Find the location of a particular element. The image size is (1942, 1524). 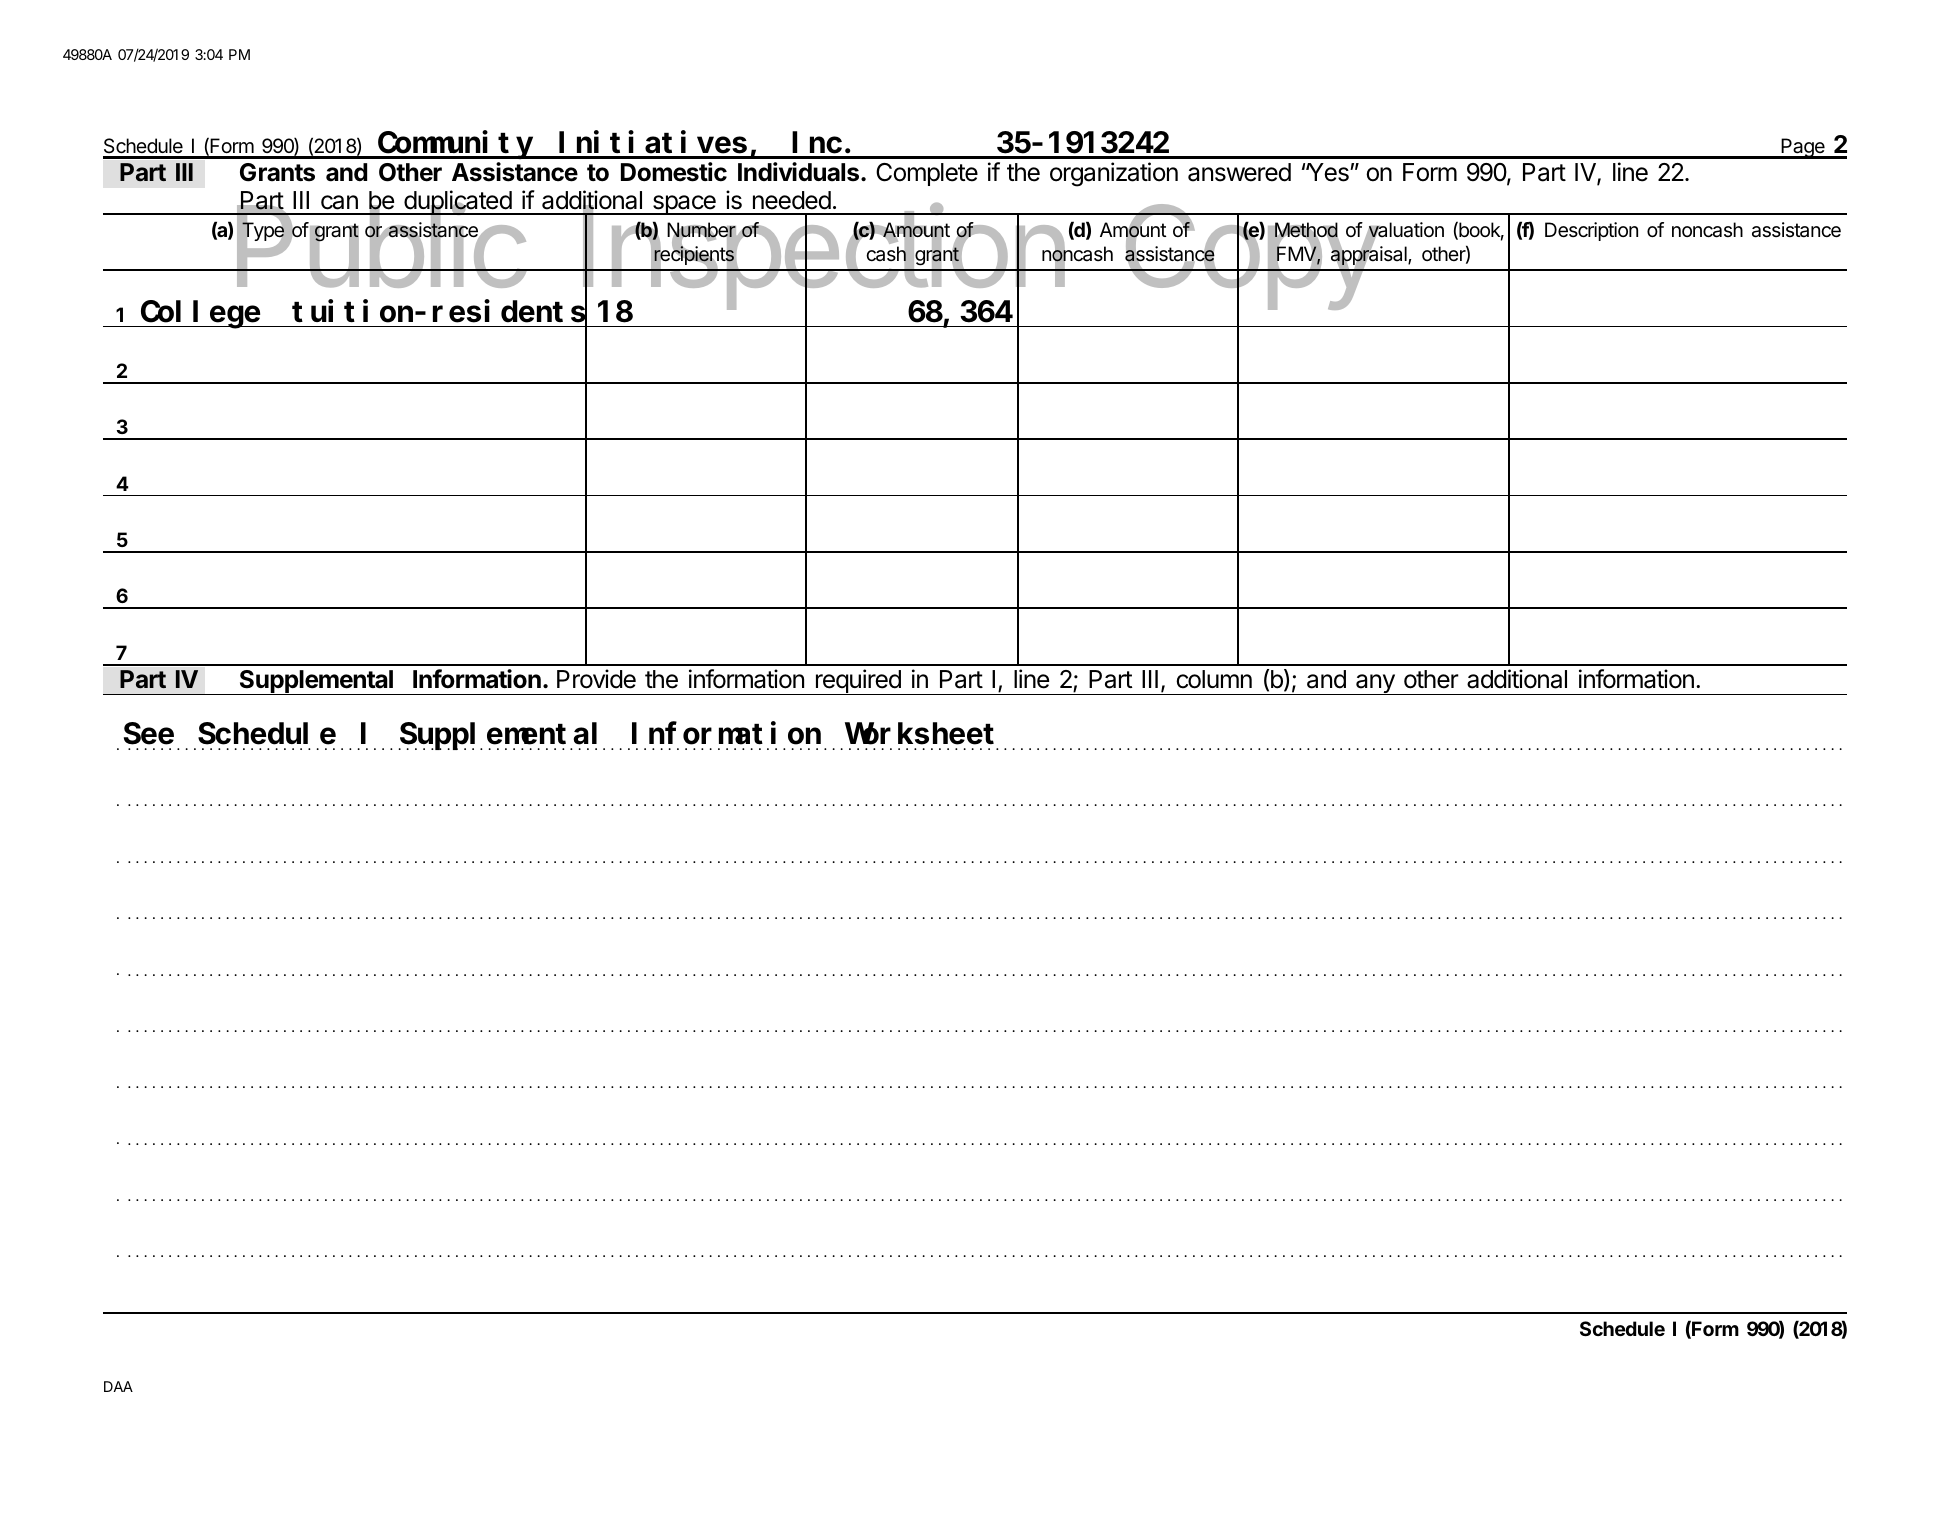

recipients is located at coordinates (694, 255).
